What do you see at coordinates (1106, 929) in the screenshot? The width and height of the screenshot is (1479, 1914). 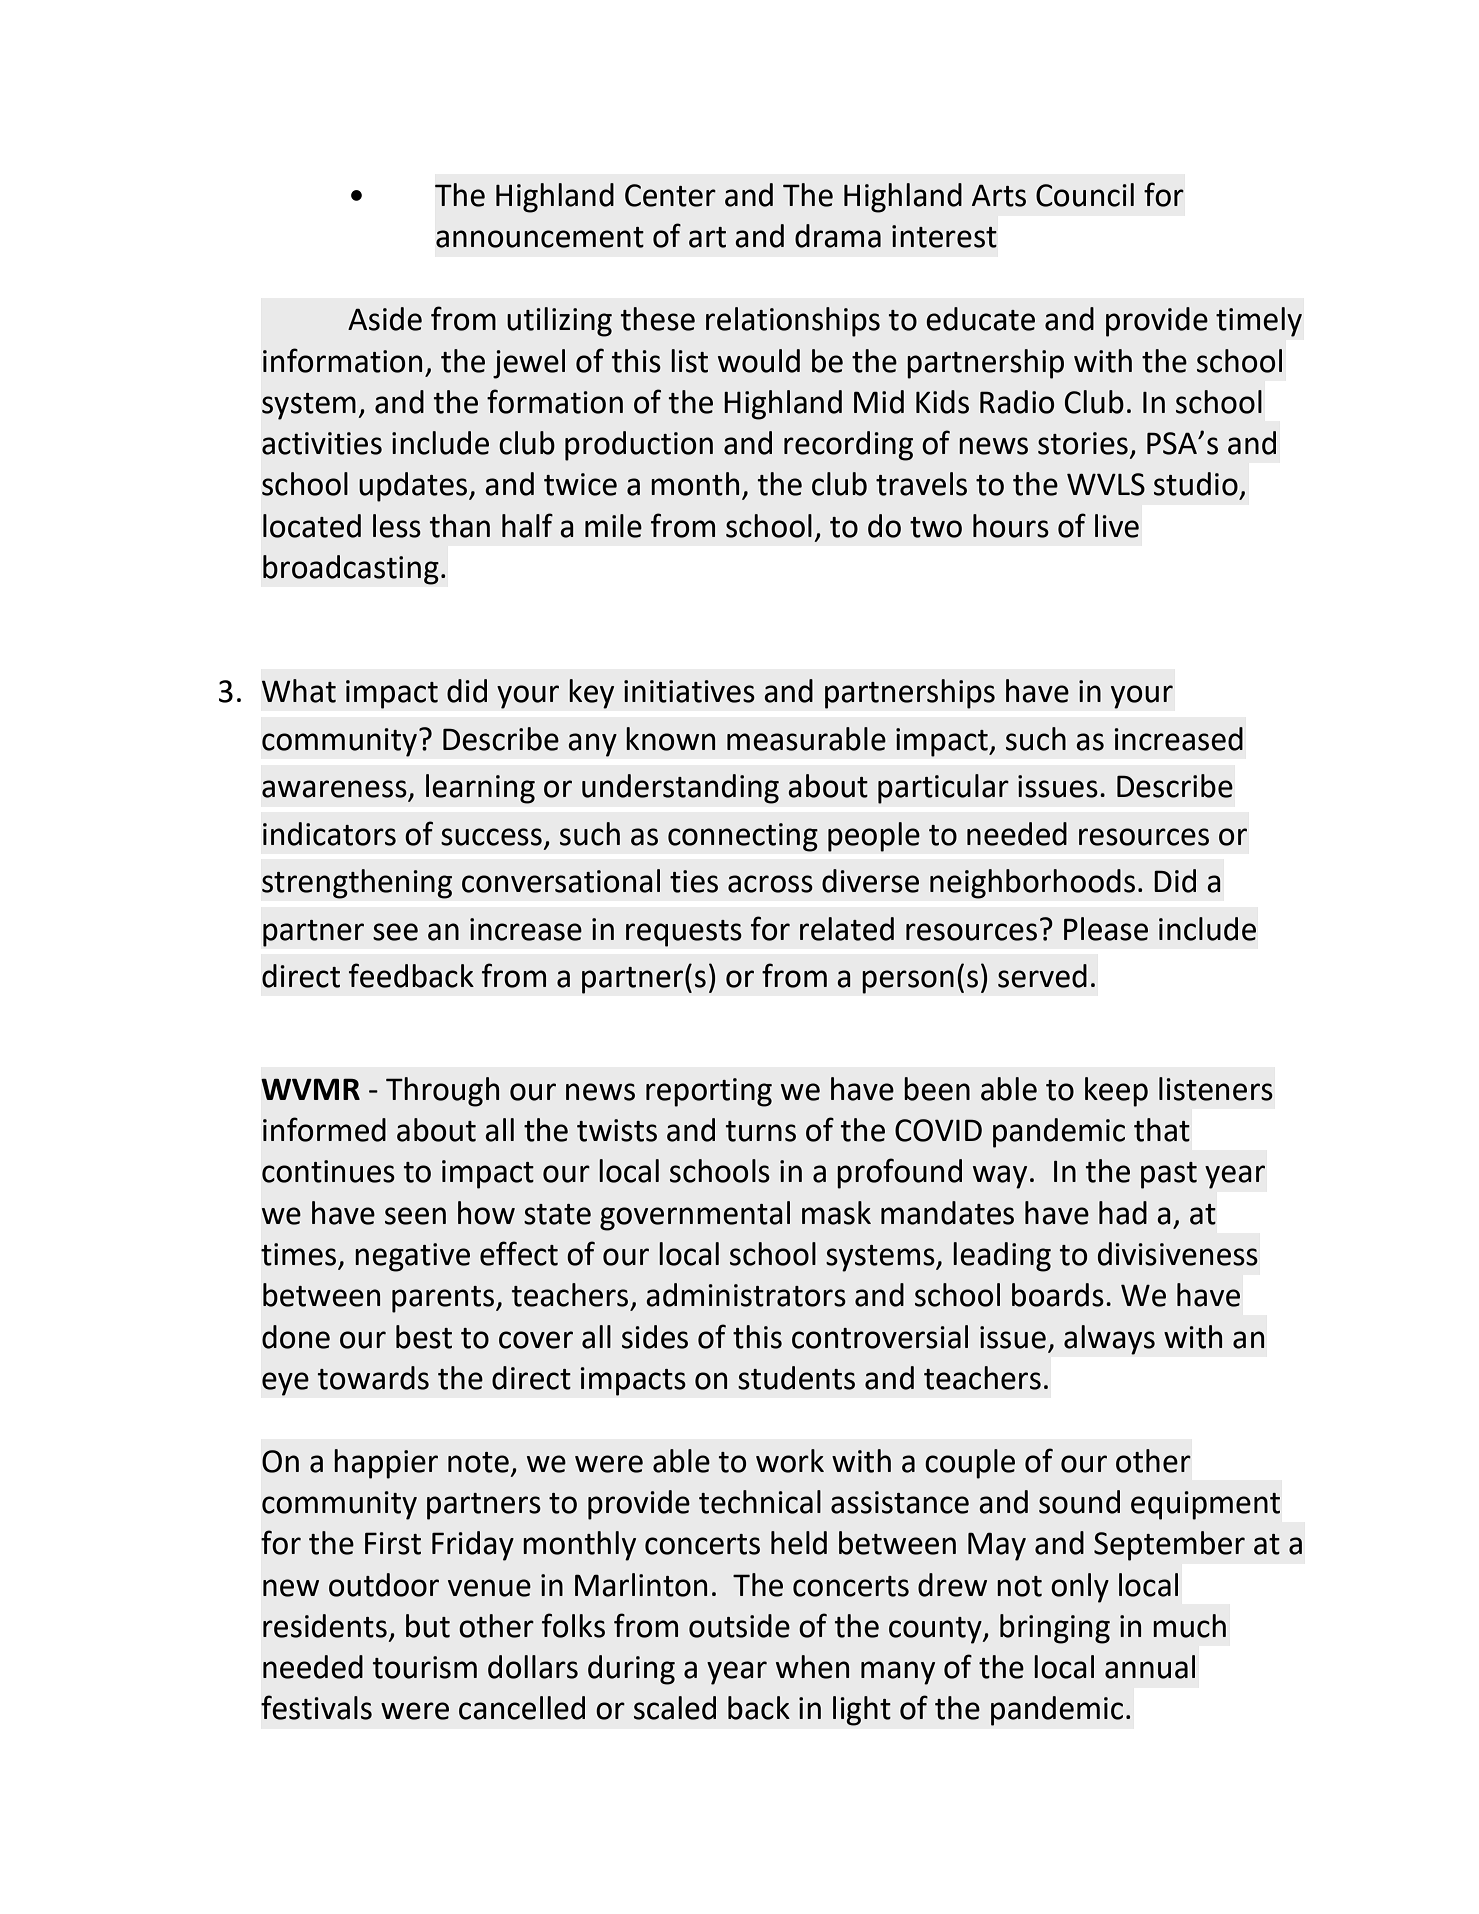 I see `Please` at bounding box center [1106, 929].
